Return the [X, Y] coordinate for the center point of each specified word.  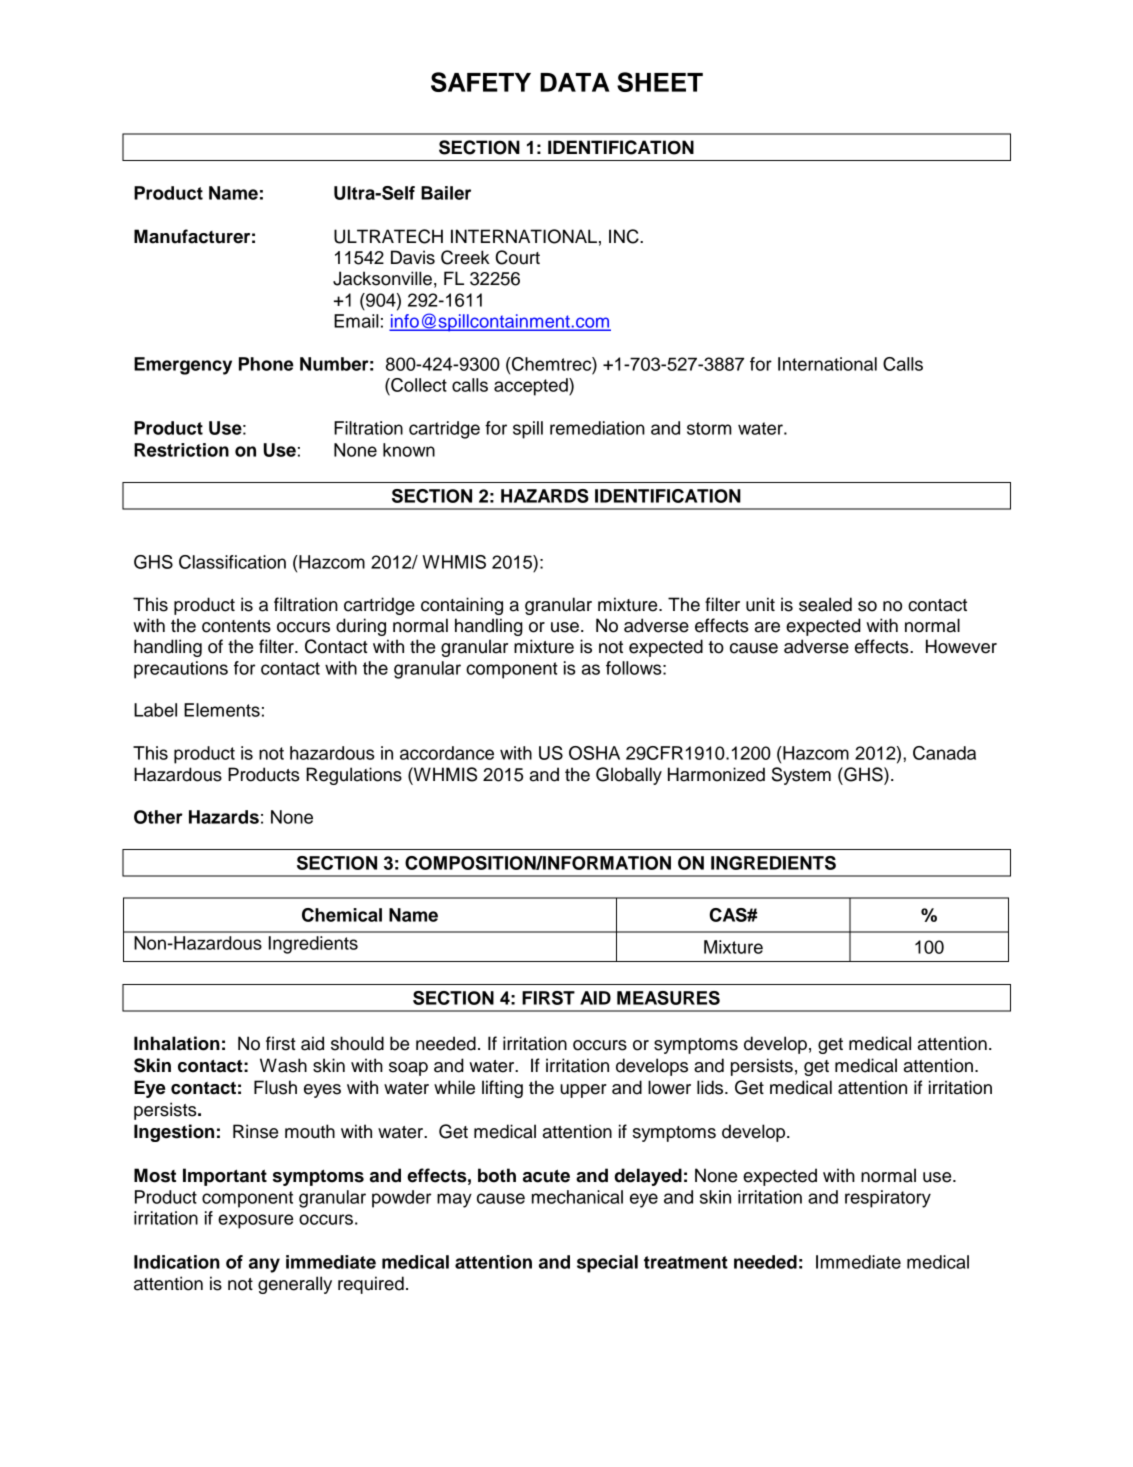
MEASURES [668, 998]
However [961, 646]
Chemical [342, 915]
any [264, 1265]
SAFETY [481, 82]
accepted [532, 387]
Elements [222, 710]
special [607, 1264]
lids [711, 1087]
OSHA [594, 753]
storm [709, 428]
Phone [266, 364]
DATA [575, 82]
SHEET [660, 82]
